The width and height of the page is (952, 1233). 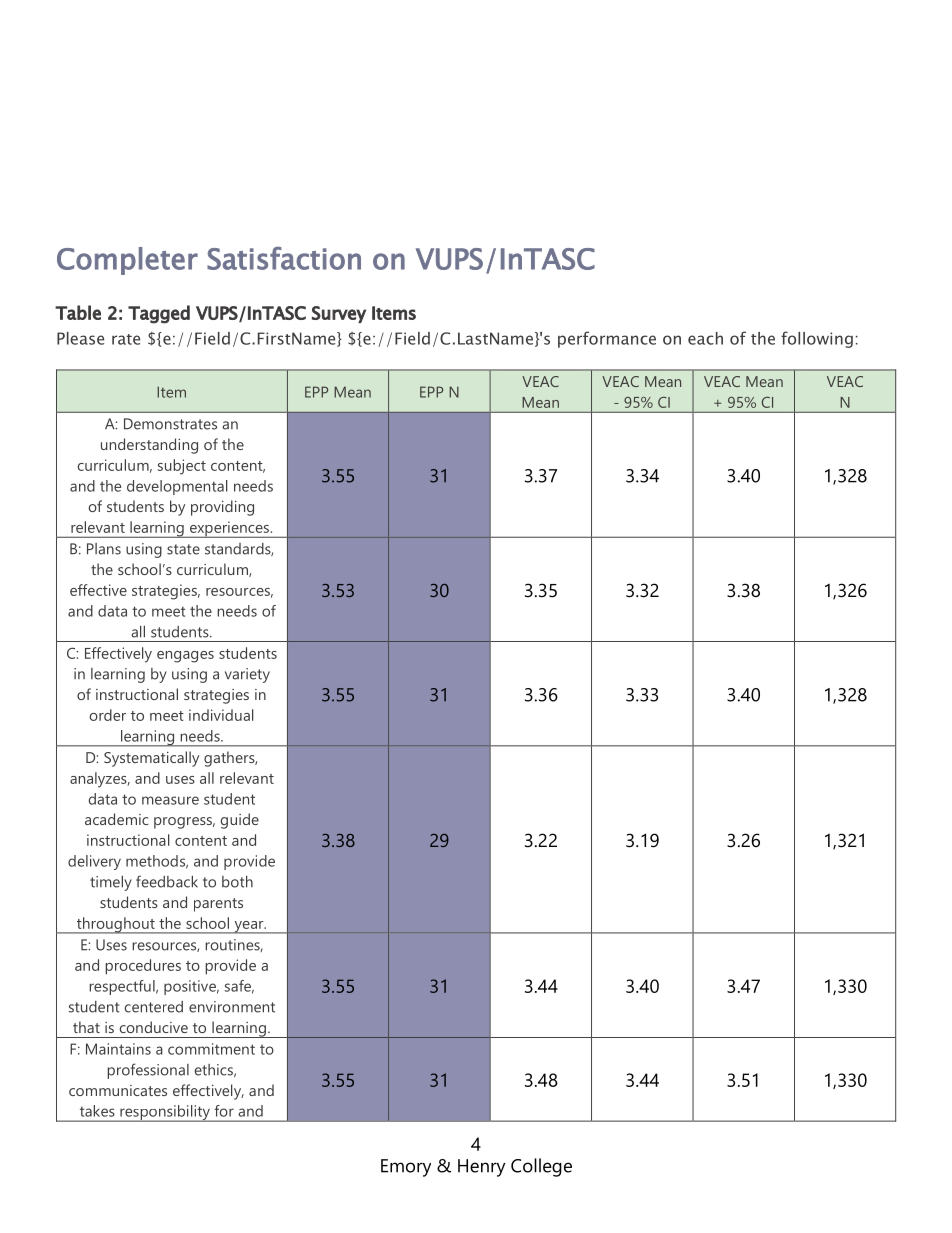 What do you see at coordinates (170, 800) in the page?
I see `measure` at bounding box center [170, 800].
